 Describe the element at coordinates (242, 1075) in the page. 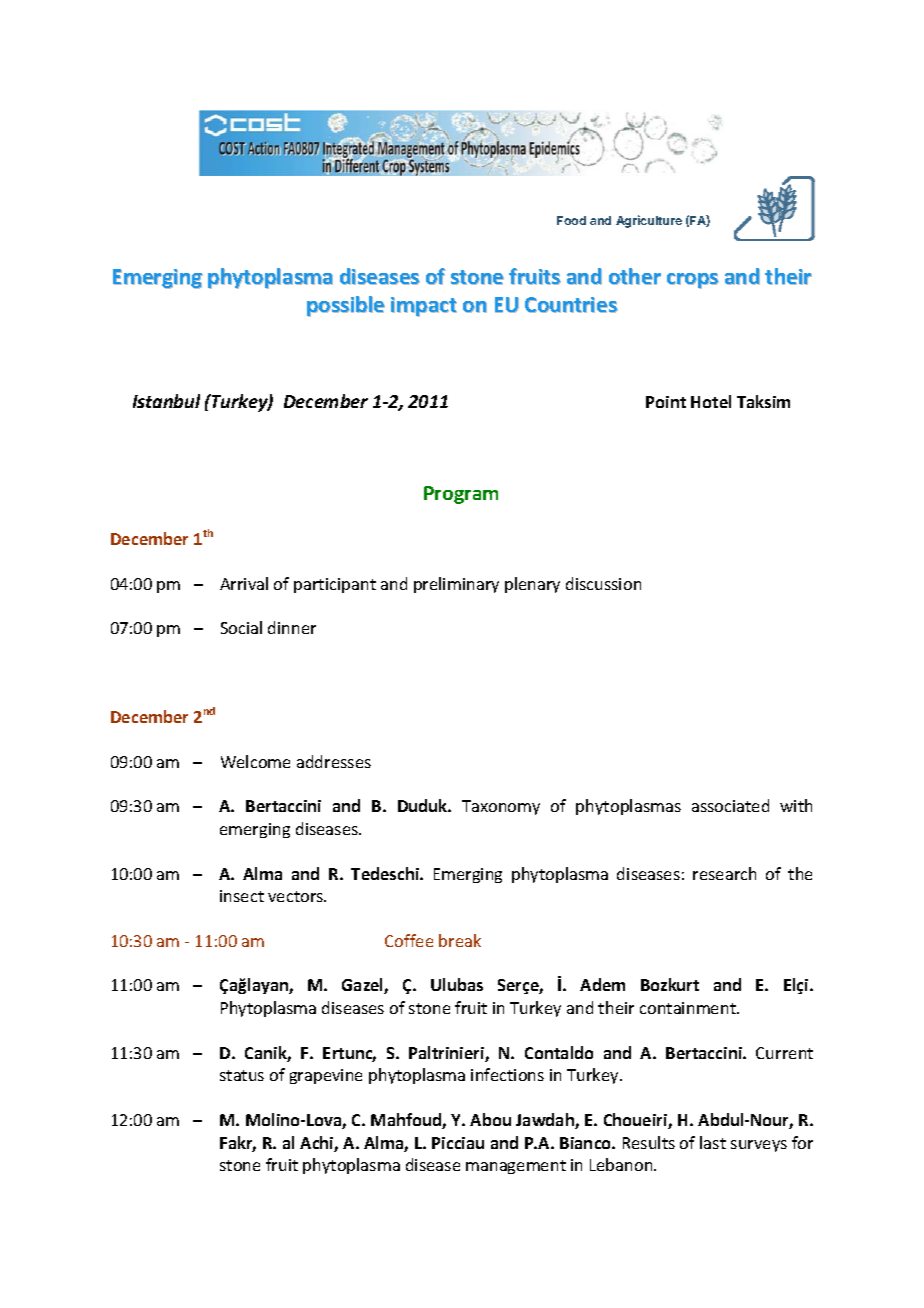

I see `status` at that location.
